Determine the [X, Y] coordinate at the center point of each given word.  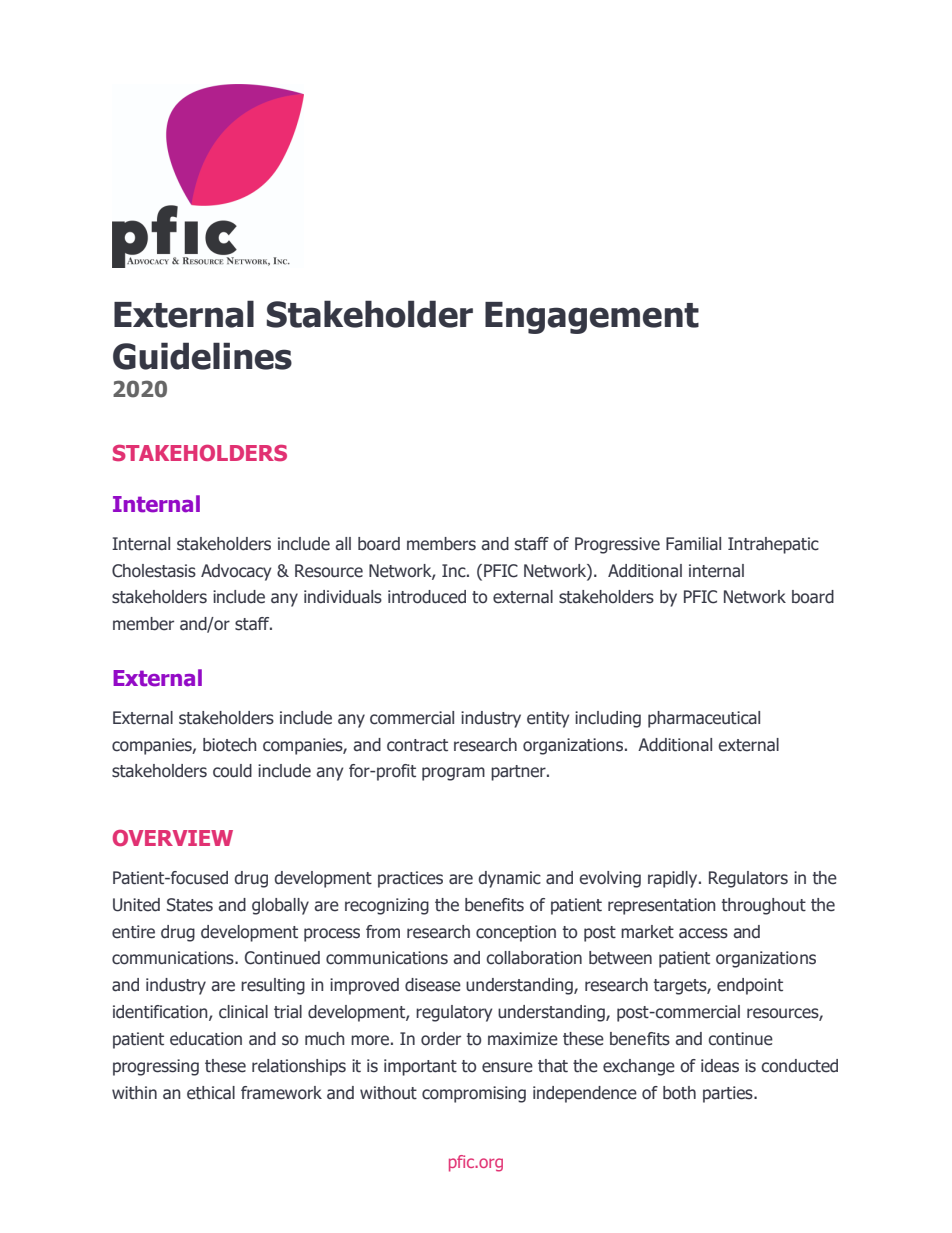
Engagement [592, 318]
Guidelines [202, 356]
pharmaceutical [704, 719]
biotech [229, 745]
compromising [474, 1094]
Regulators [748, 879]
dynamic [509, 879]
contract [417, 745]
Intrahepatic [773, 545]
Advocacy [236, 572]
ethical [211, 1093]
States [190, 905]
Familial [693, 543]
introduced [427, 597]
